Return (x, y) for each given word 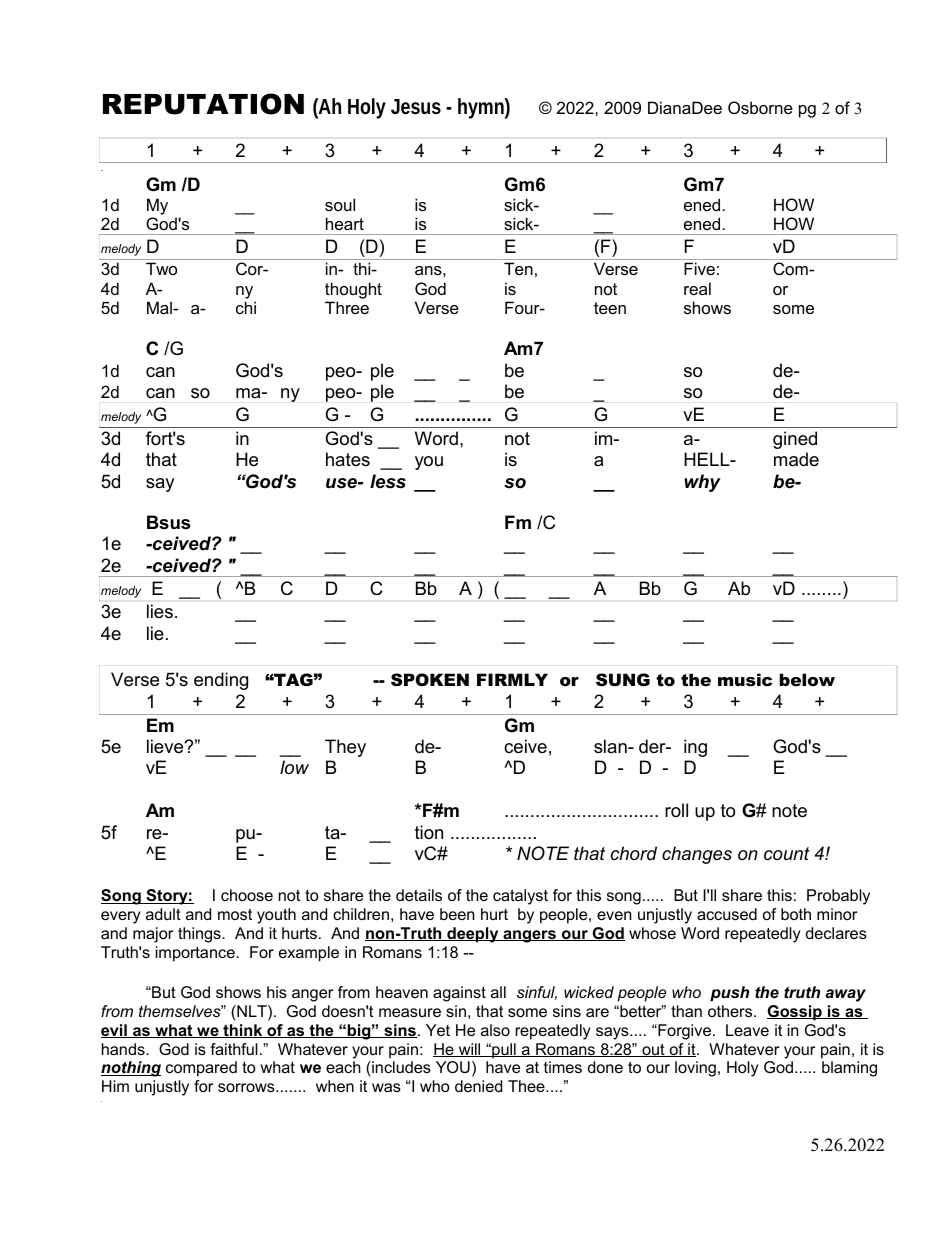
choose (247, 895)
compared (201, 1069)
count (787, 854)
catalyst (520, 897)
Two (161, 268)
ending (221, 681)
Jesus (416, 107)
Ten (518, 268)
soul (340, 204)
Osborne (760, 107)
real (697, 288)
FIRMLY (512, 679)
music (745, 680)
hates (348, 459)
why (702, 483)
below (807, 679)
